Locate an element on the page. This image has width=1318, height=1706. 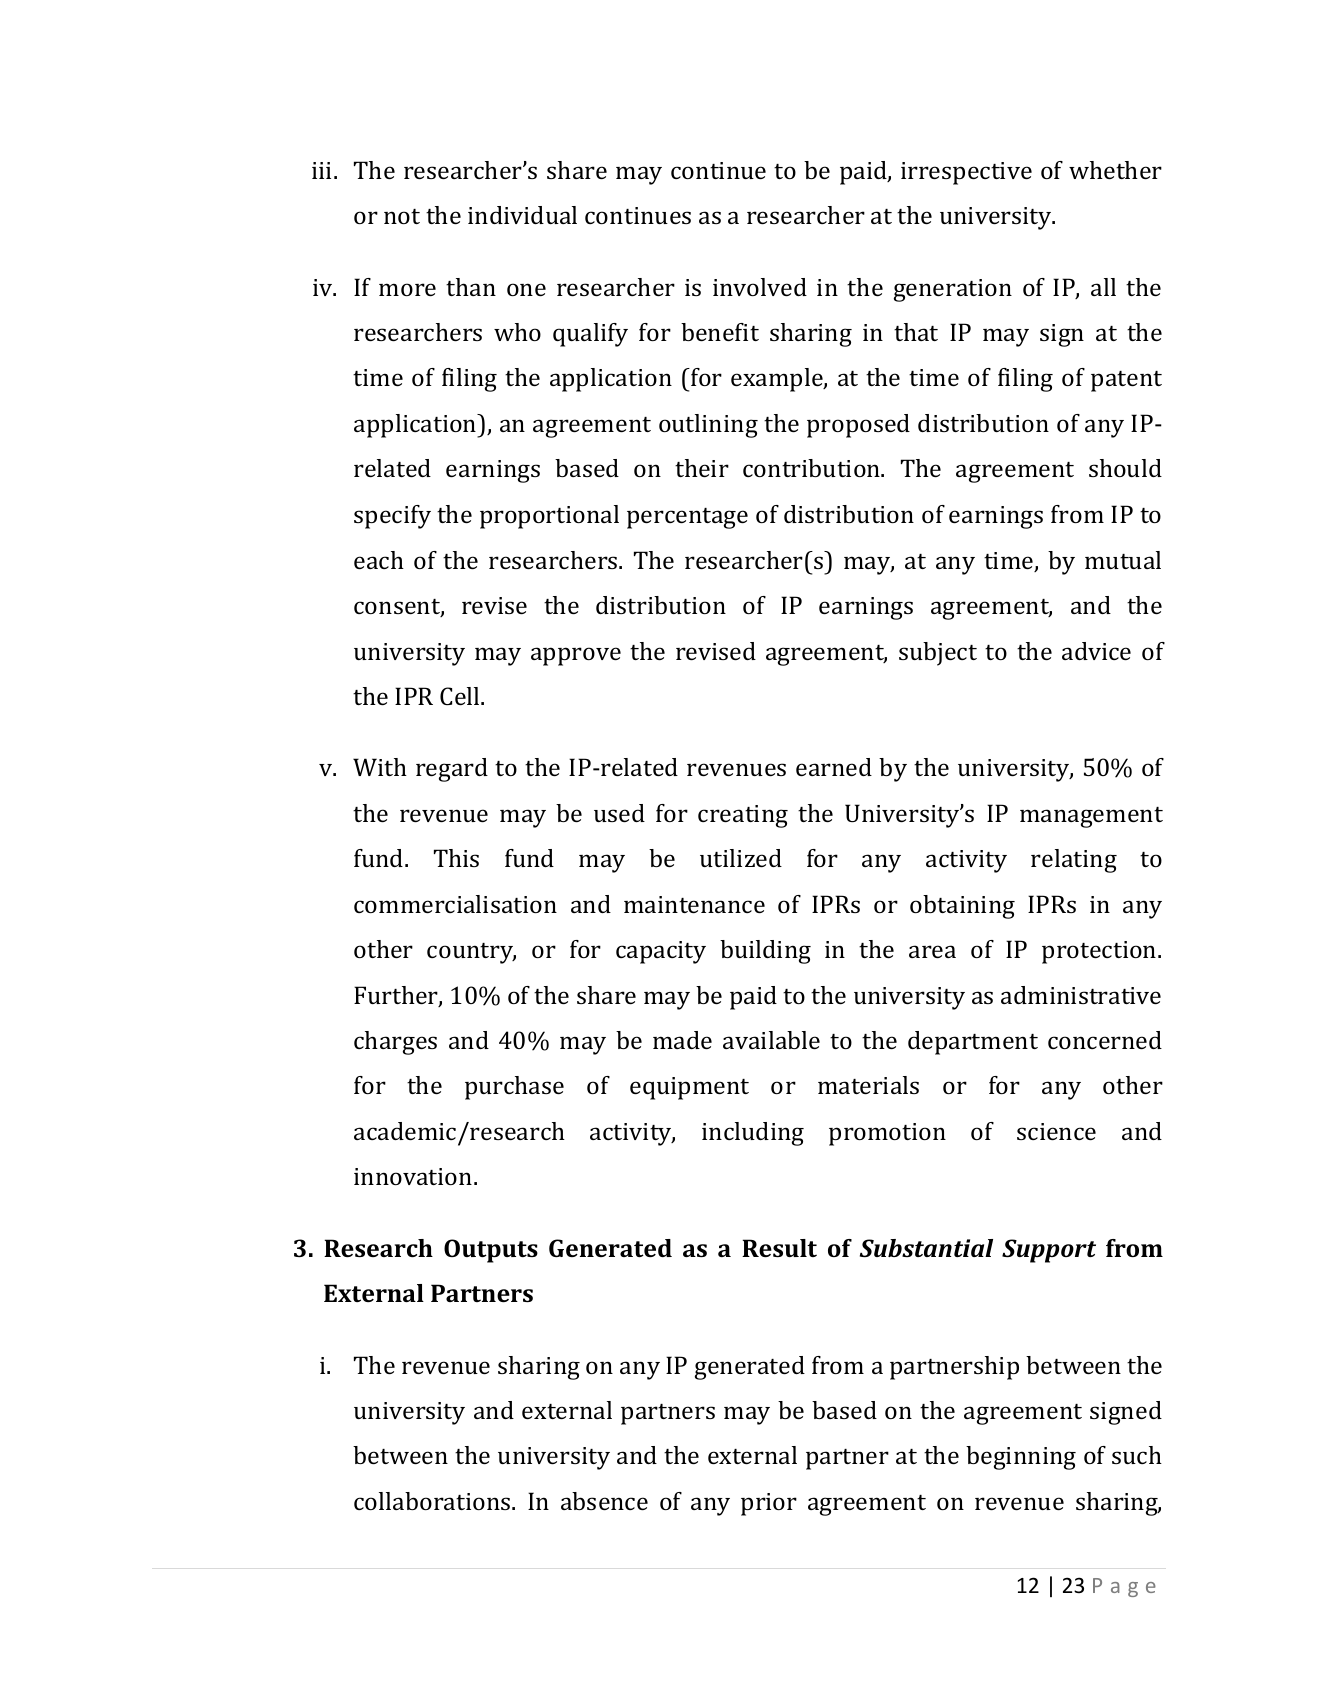
prior is located at coordinates (769, 1504).
